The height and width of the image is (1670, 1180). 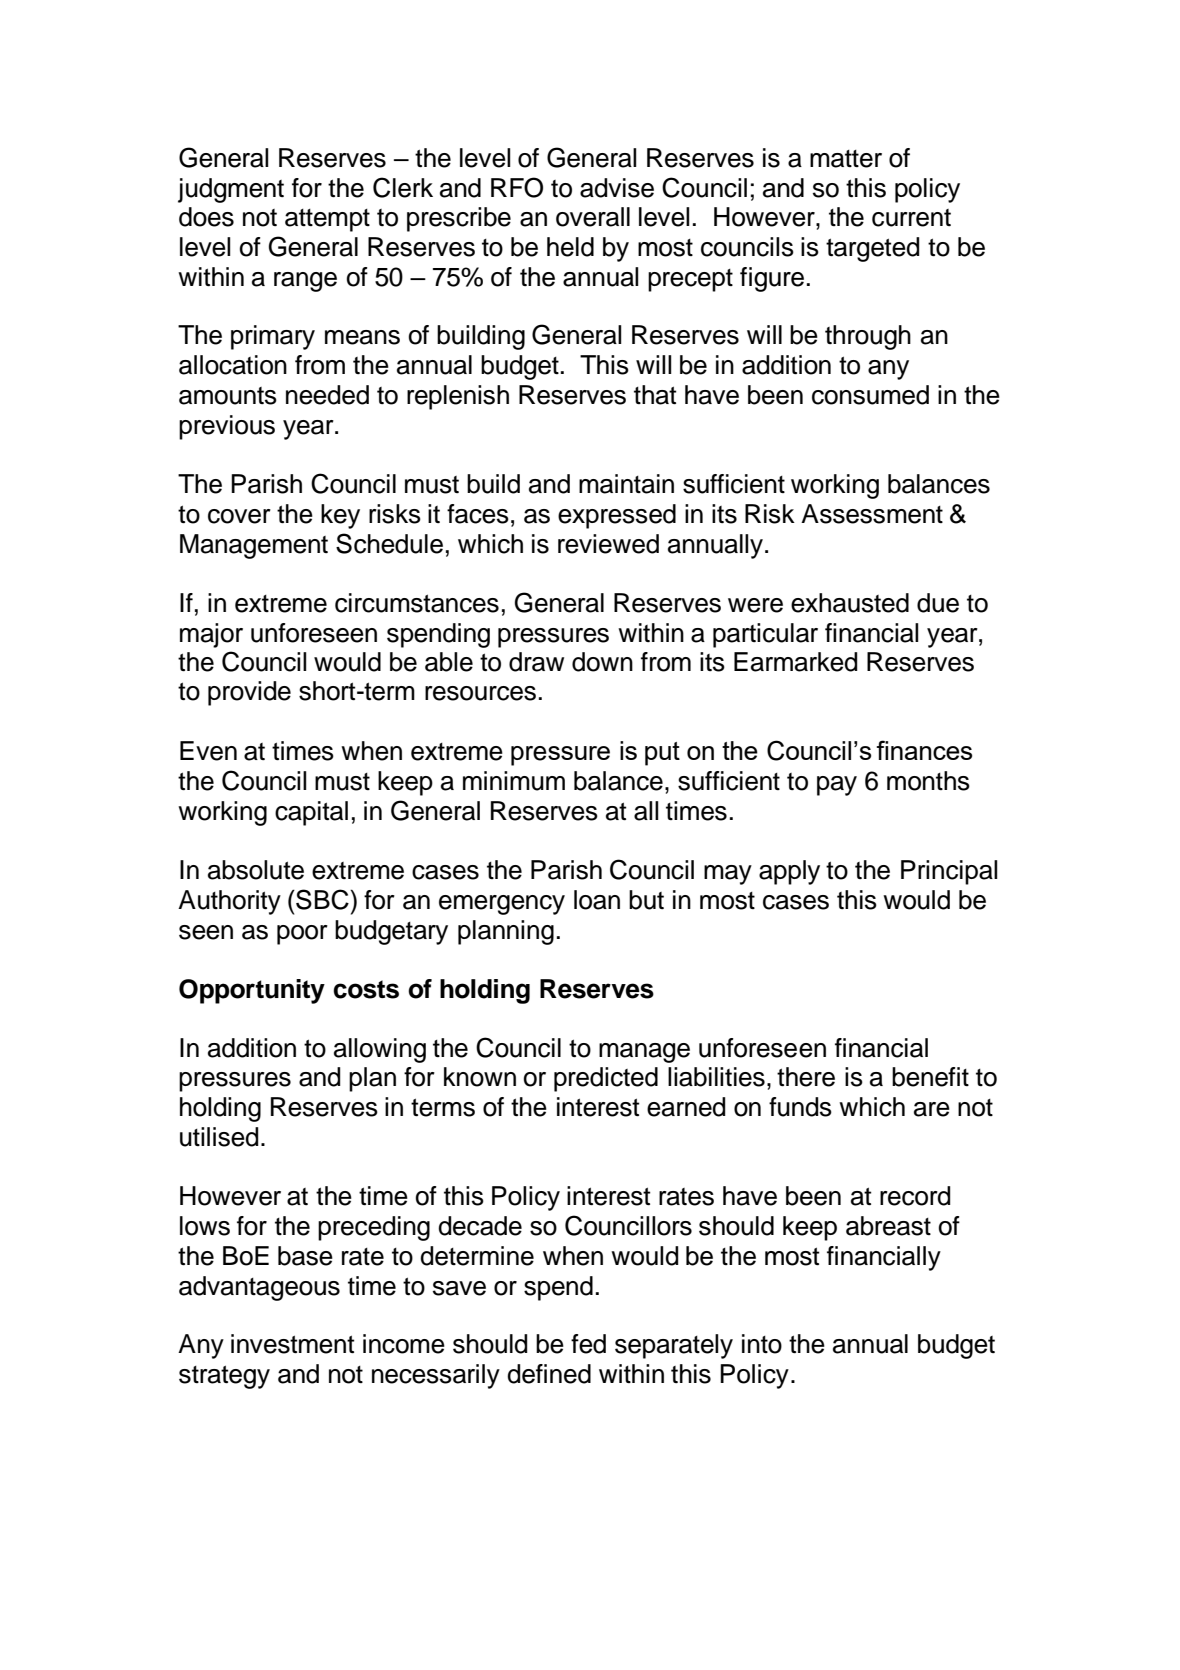 What do you see at coordinates (626, 484) in the image?
I see `maintain` at bounding box center [626, 484].
